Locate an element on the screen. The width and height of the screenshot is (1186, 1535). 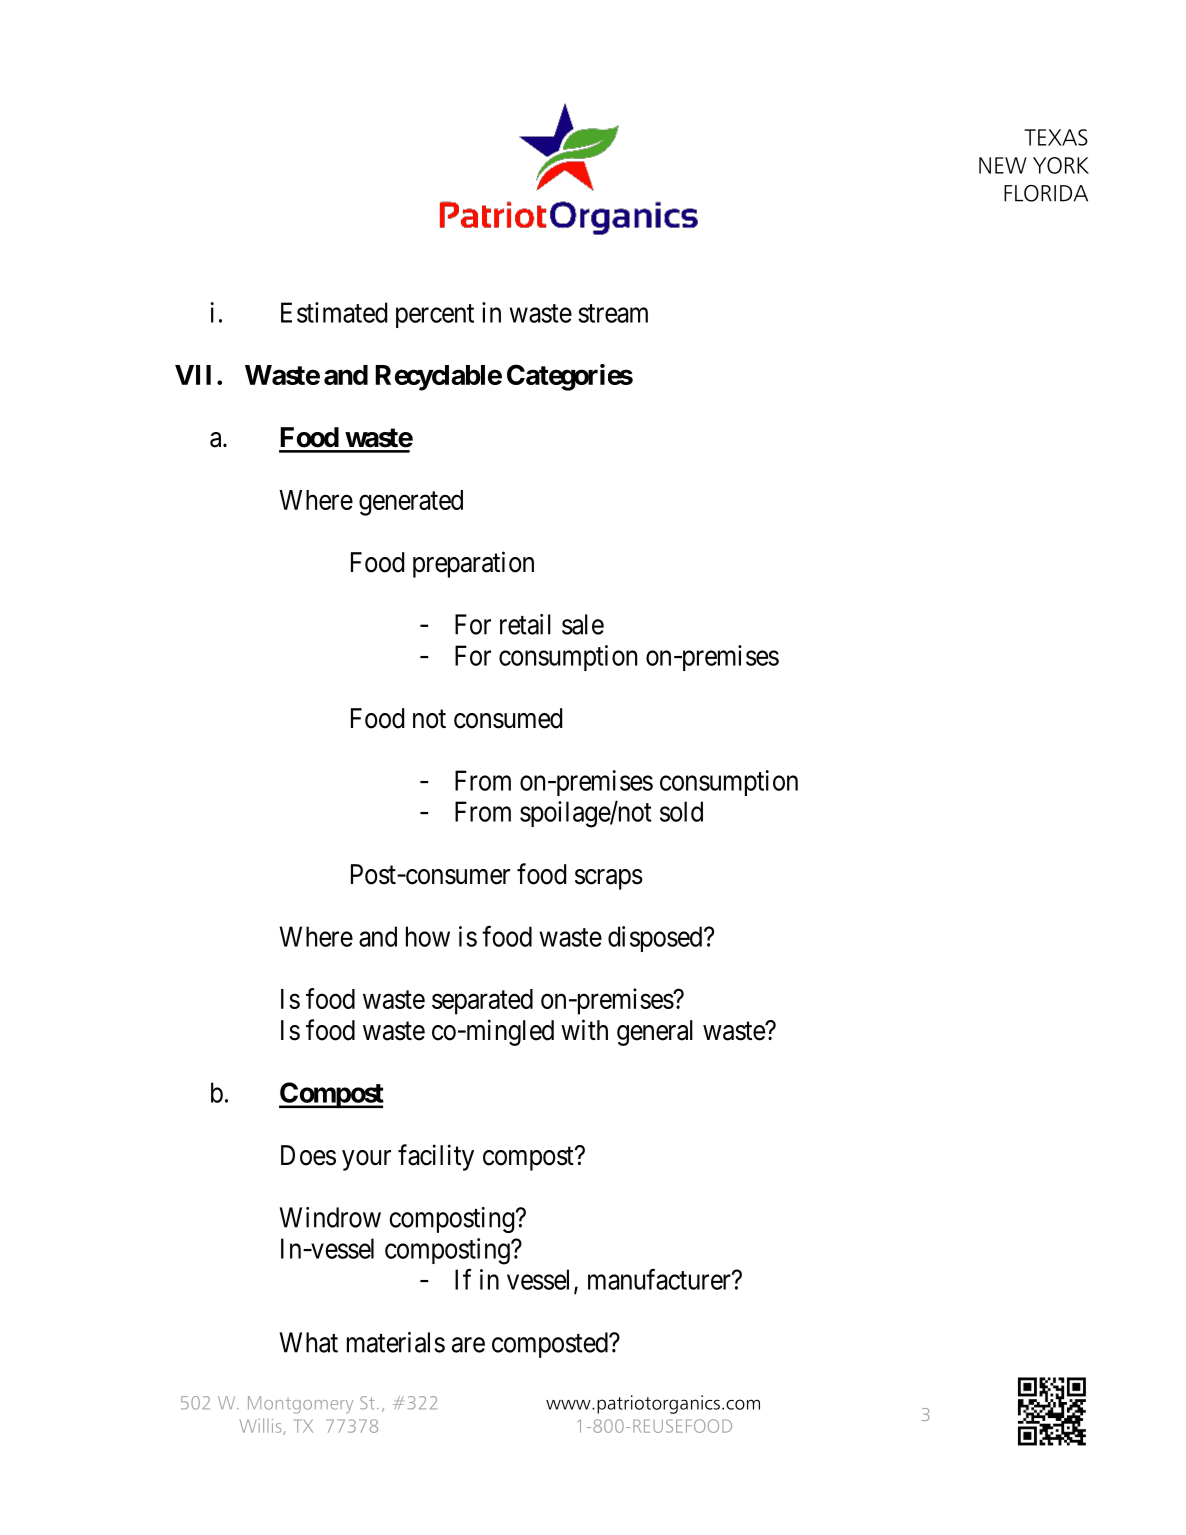
how is located at coordinates (428, 936).
